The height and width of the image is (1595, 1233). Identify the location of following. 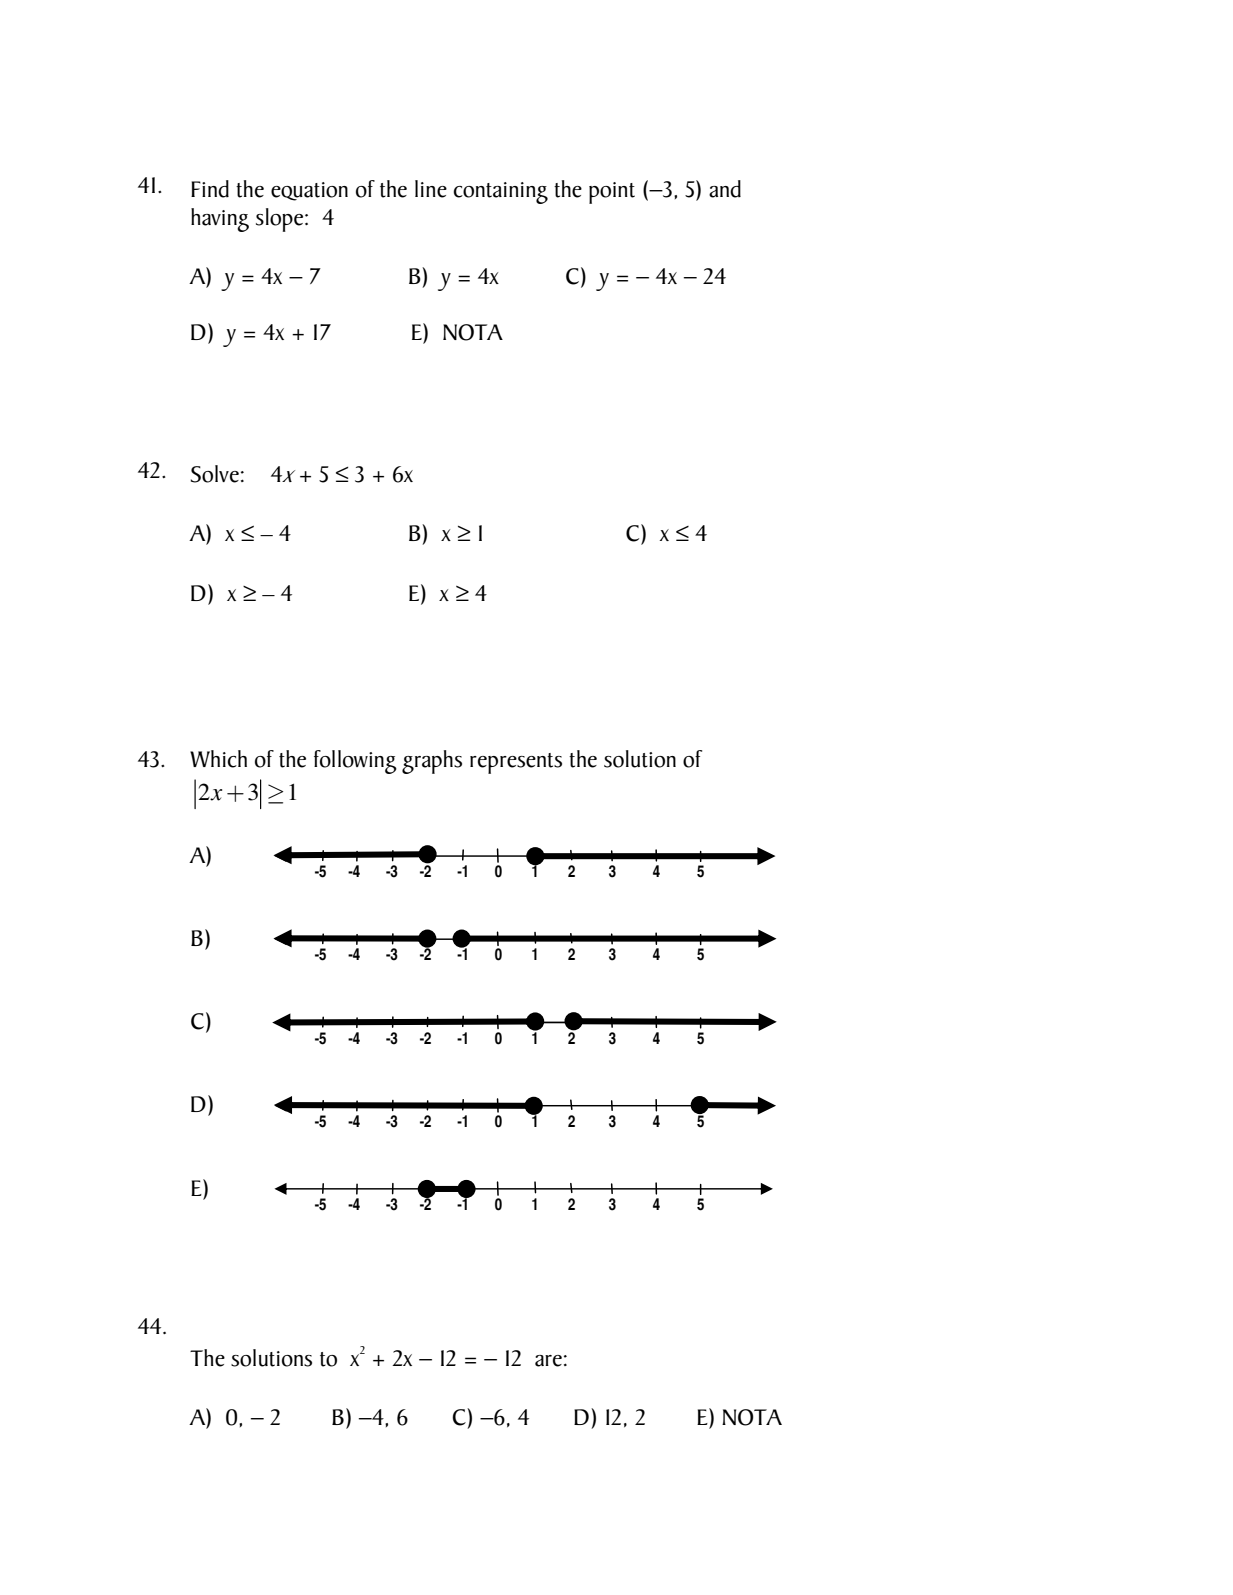
(355, 762).
